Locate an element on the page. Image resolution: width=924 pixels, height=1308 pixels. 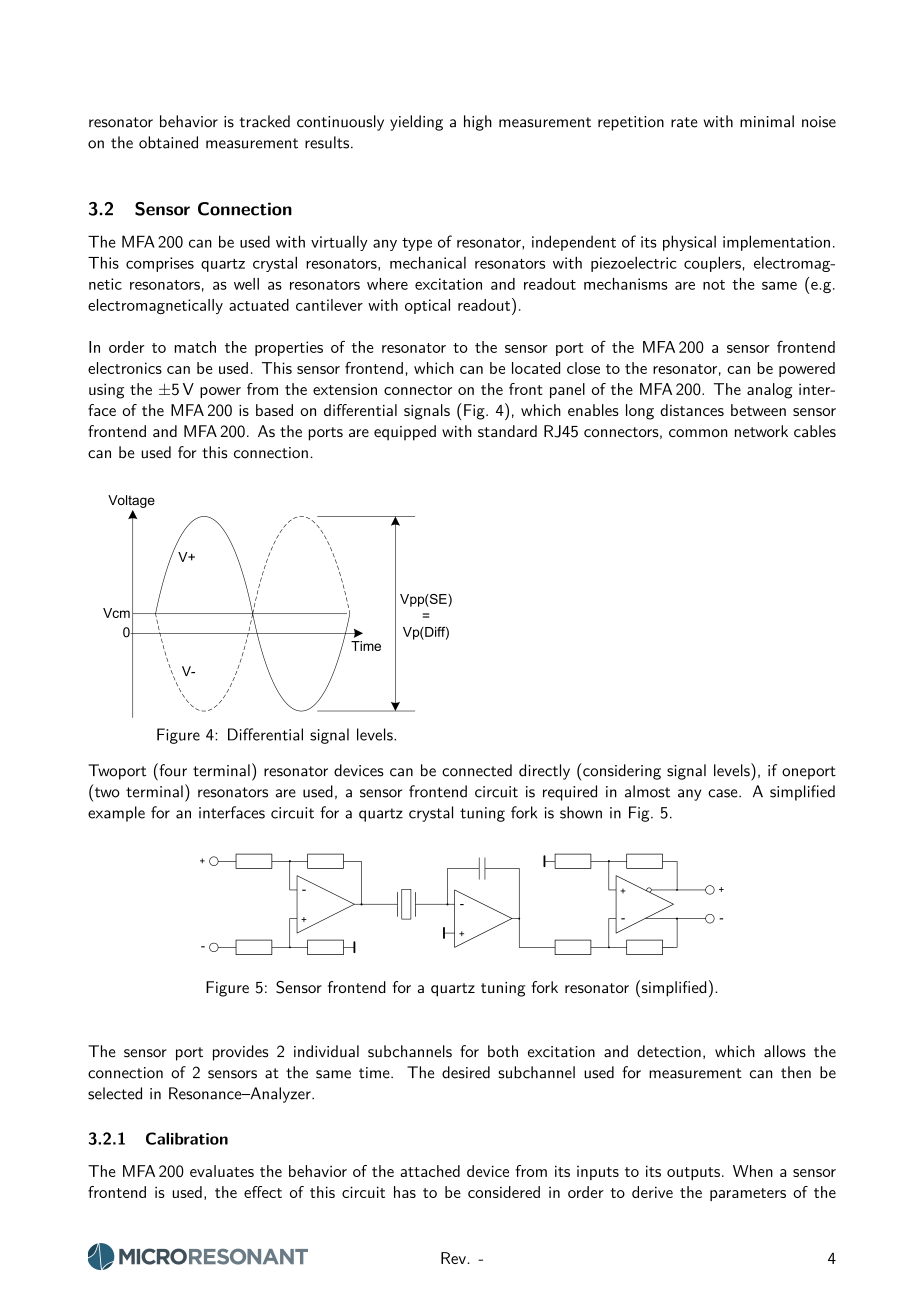
evaluates is located at coordinates (222, 1171).
